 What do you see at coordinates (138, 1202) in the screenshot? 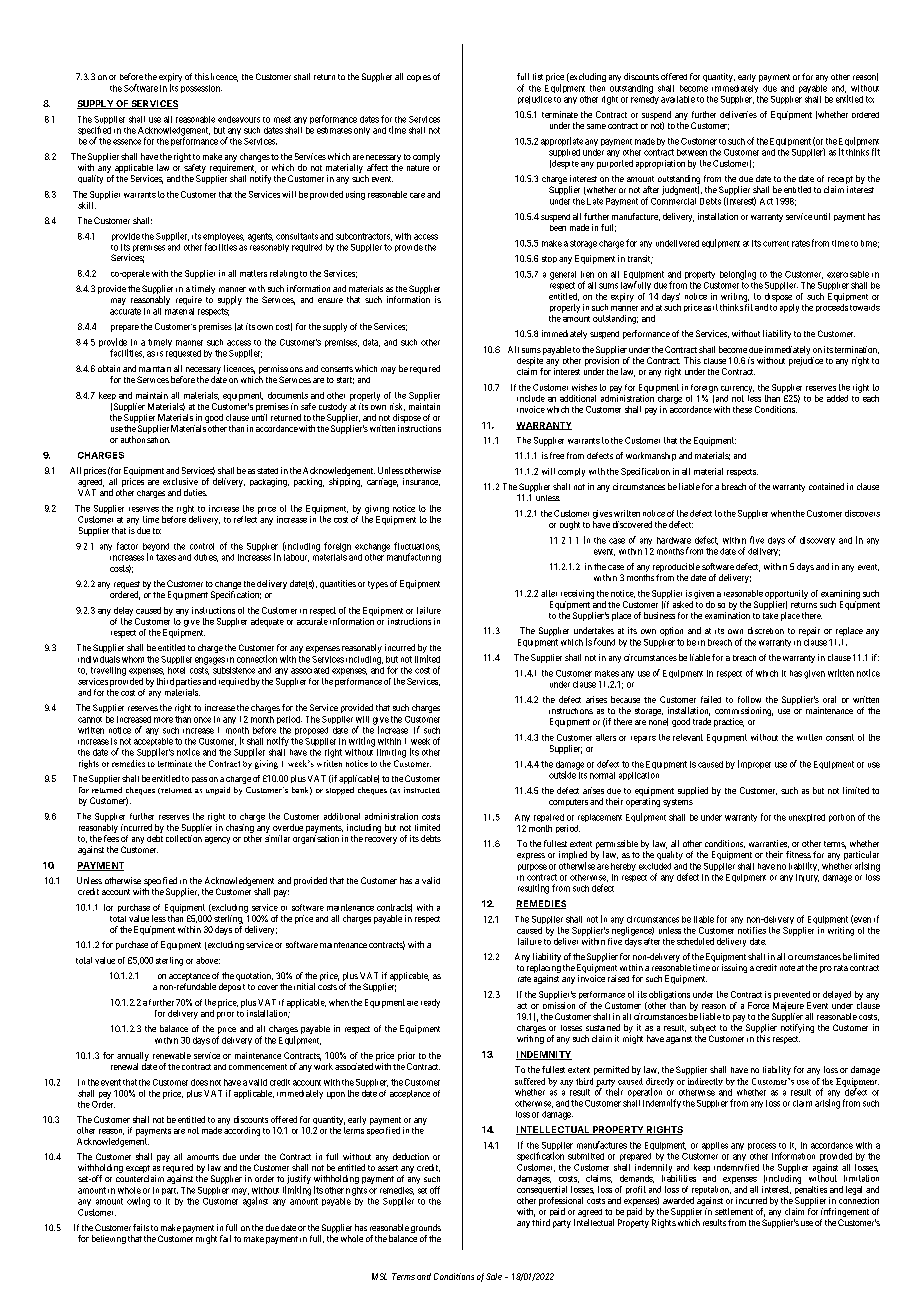
I see `owing` at bounding box center [138, 1202].
